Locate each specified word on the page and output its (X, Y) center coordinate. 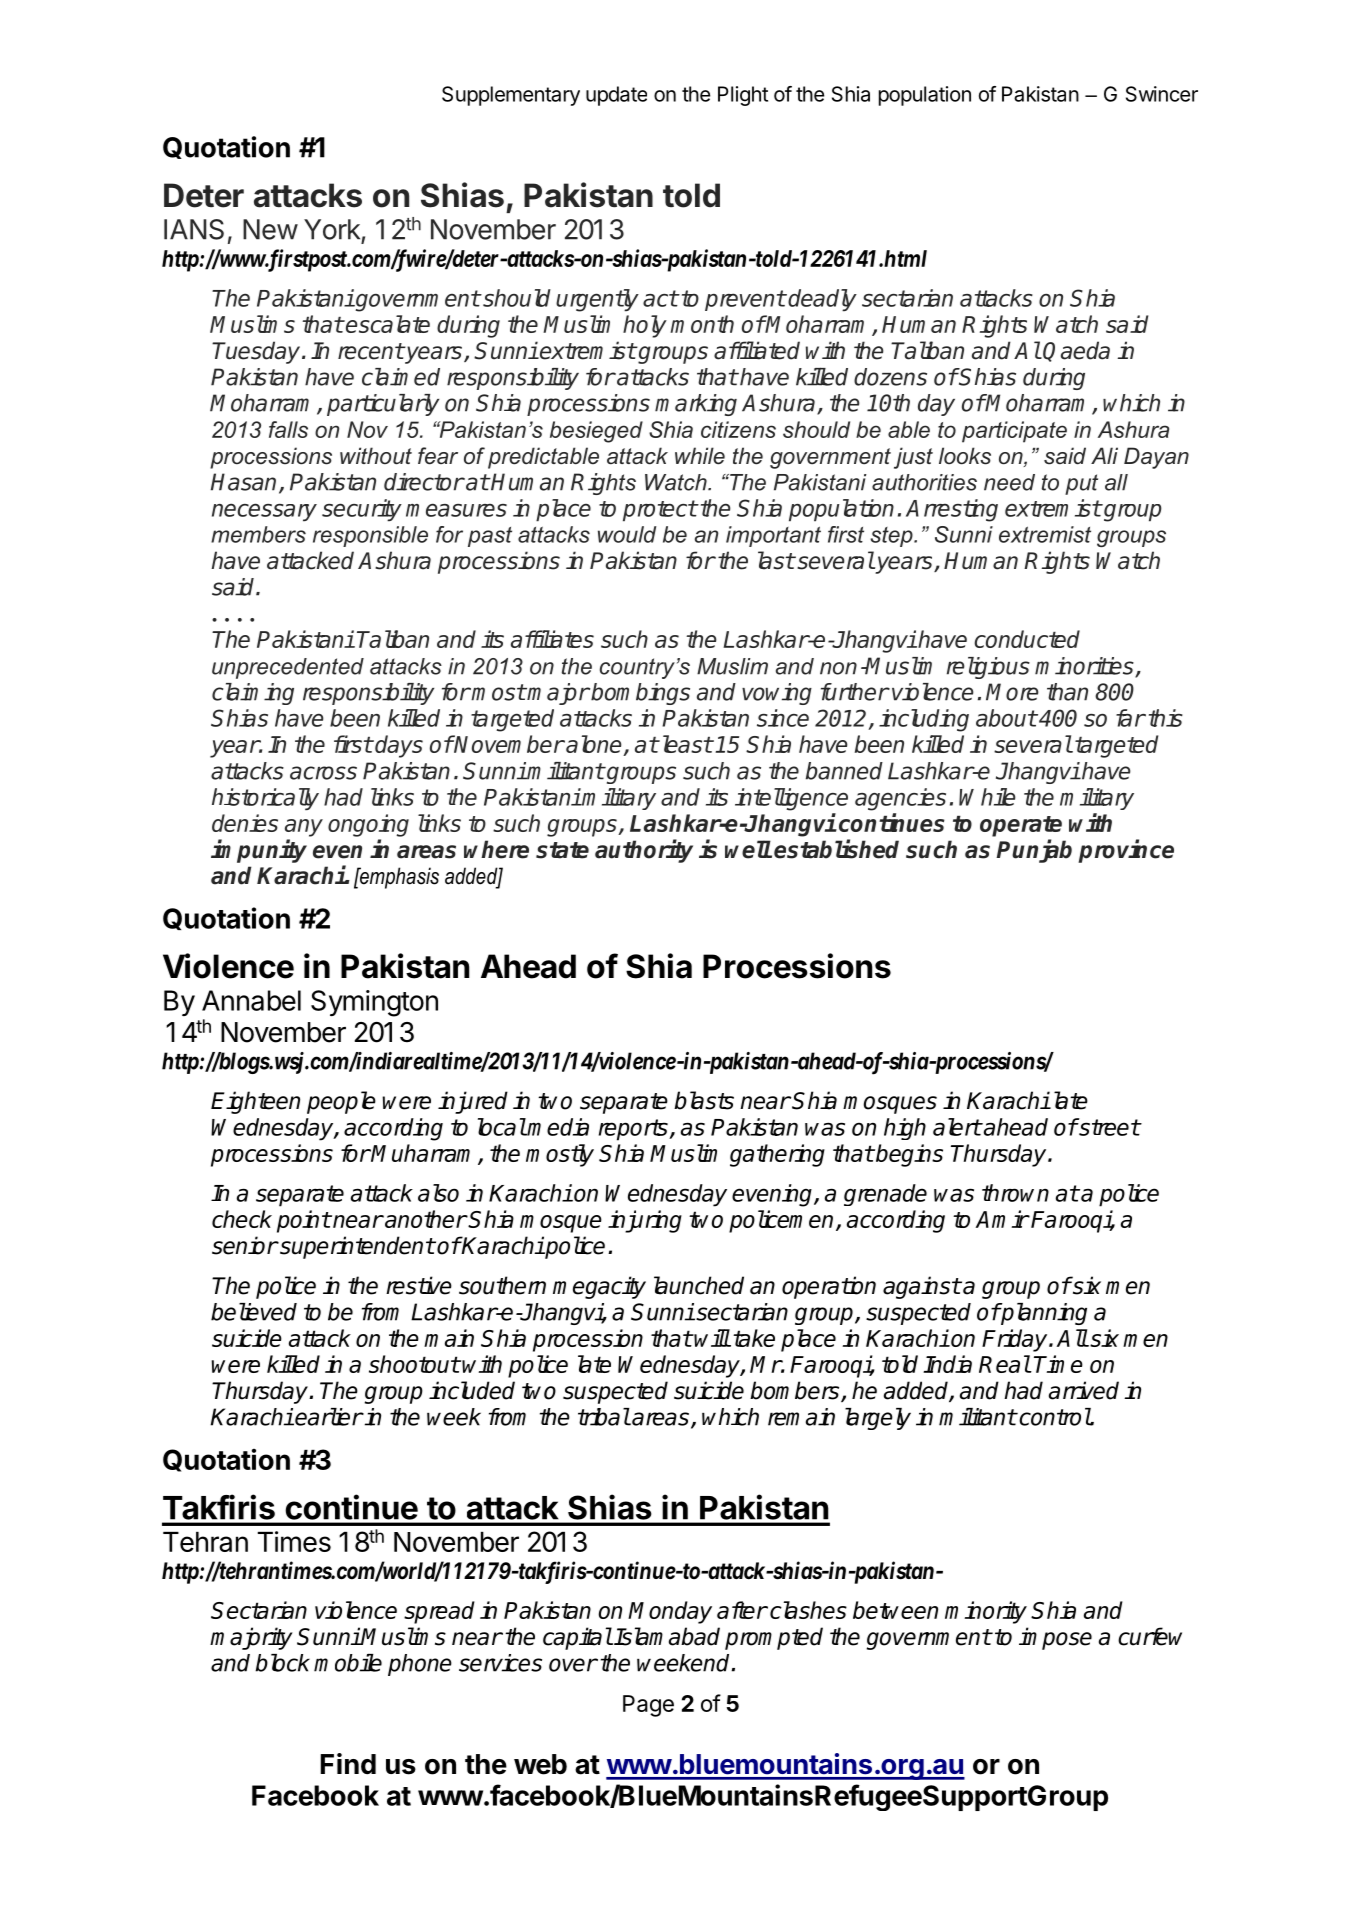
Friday (1016, 1340)
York (332, 229)
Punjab (1034, 851)
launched (699, 1285)
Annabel (251, 1000)
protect (660, 511)
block (282, 1663)
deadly (822, 300)
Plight (743, 96)
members (258, 534)
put (1081, 484)
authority (644, 851)
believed (254, 1312)
